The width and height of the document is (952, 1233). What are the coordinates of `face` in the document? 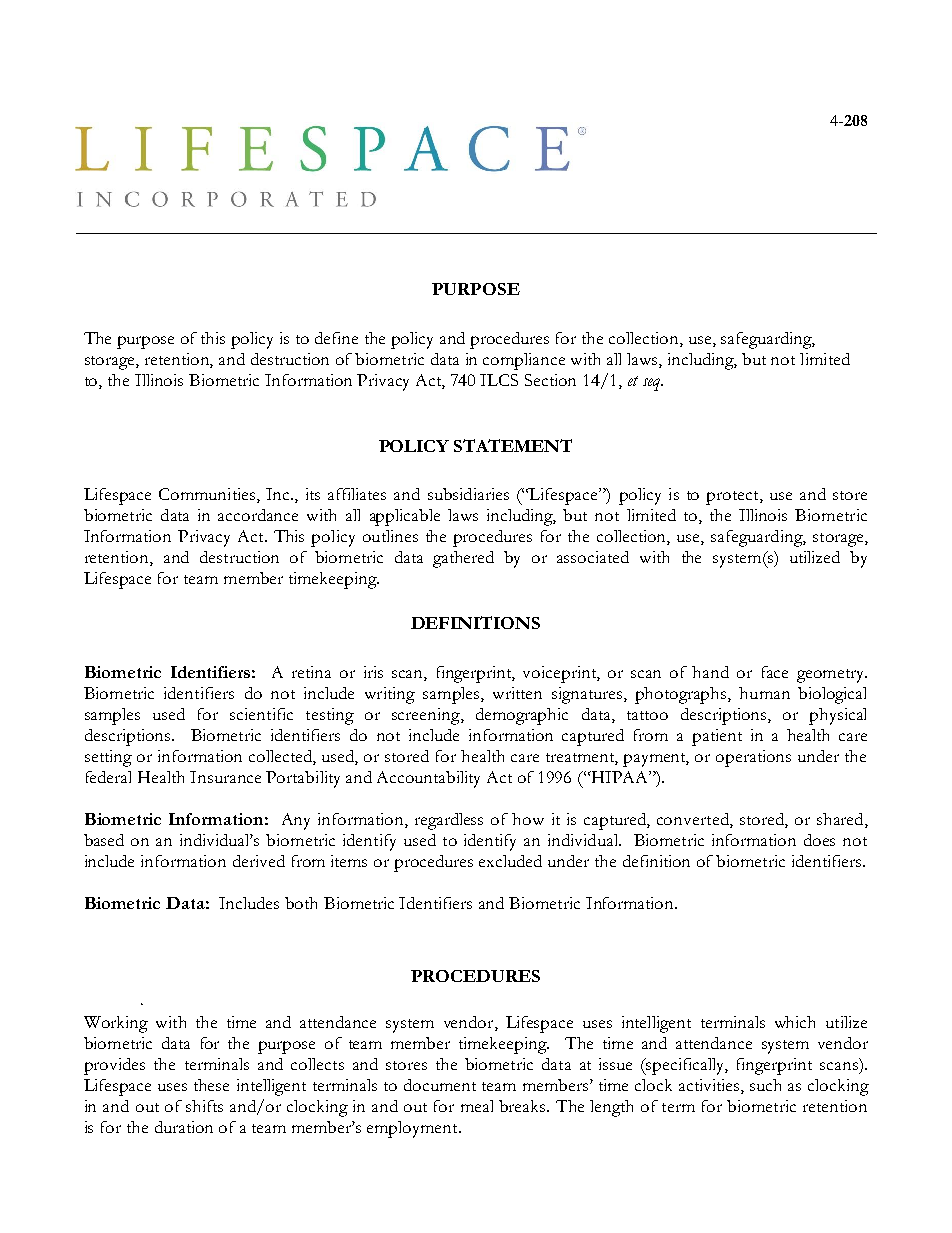 It's located at (775, 672).
